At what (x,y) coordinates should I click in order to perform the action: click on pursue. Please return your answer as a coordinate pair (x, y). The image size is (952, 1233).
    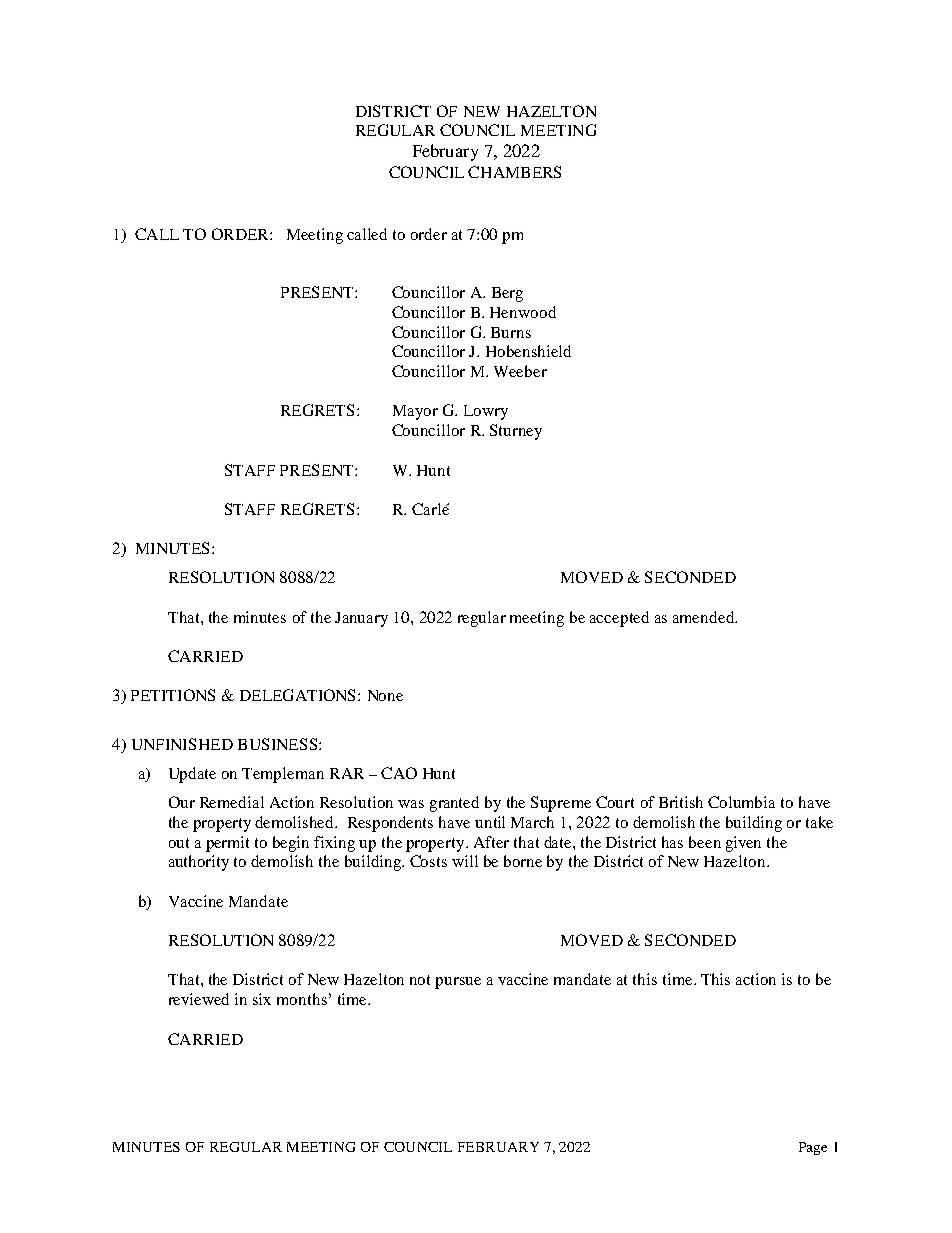
    Looking at the image, I should click on (458, 983).
